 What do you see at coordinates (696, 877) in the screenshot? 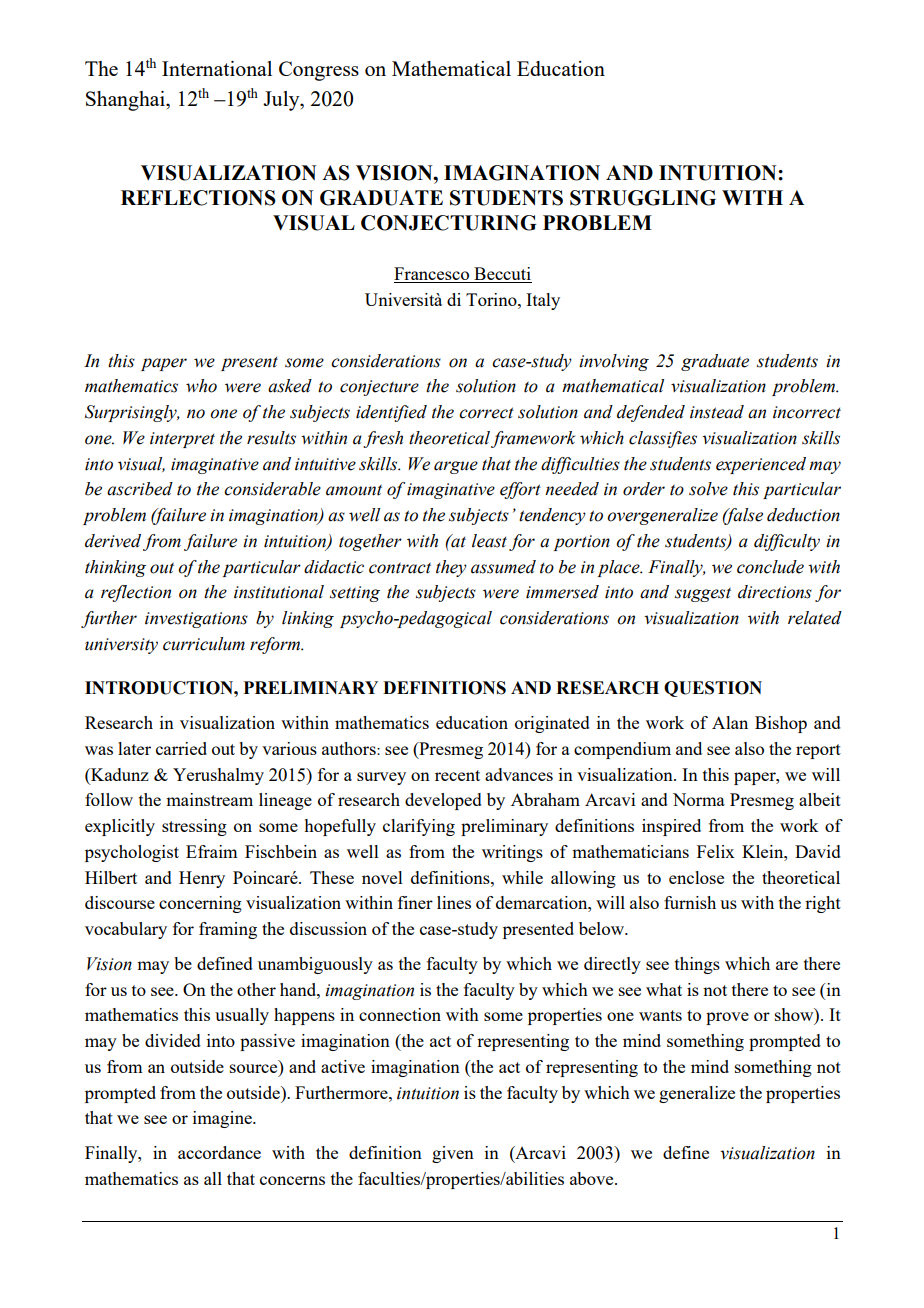
I see `enclose` at bounding box center [696, 877].
